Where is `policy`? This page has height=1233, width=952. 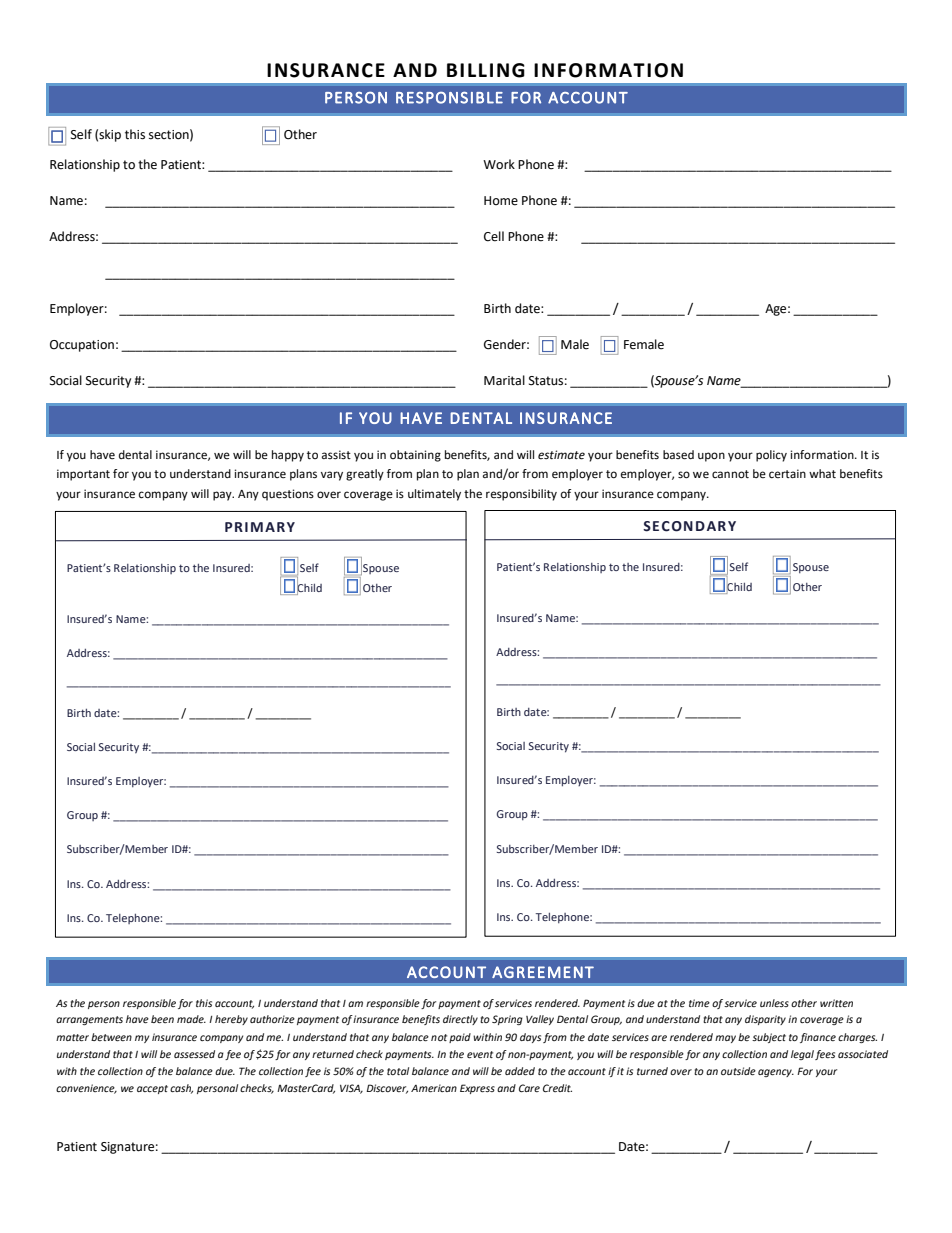
policy is located at coordinates (771, 456).
